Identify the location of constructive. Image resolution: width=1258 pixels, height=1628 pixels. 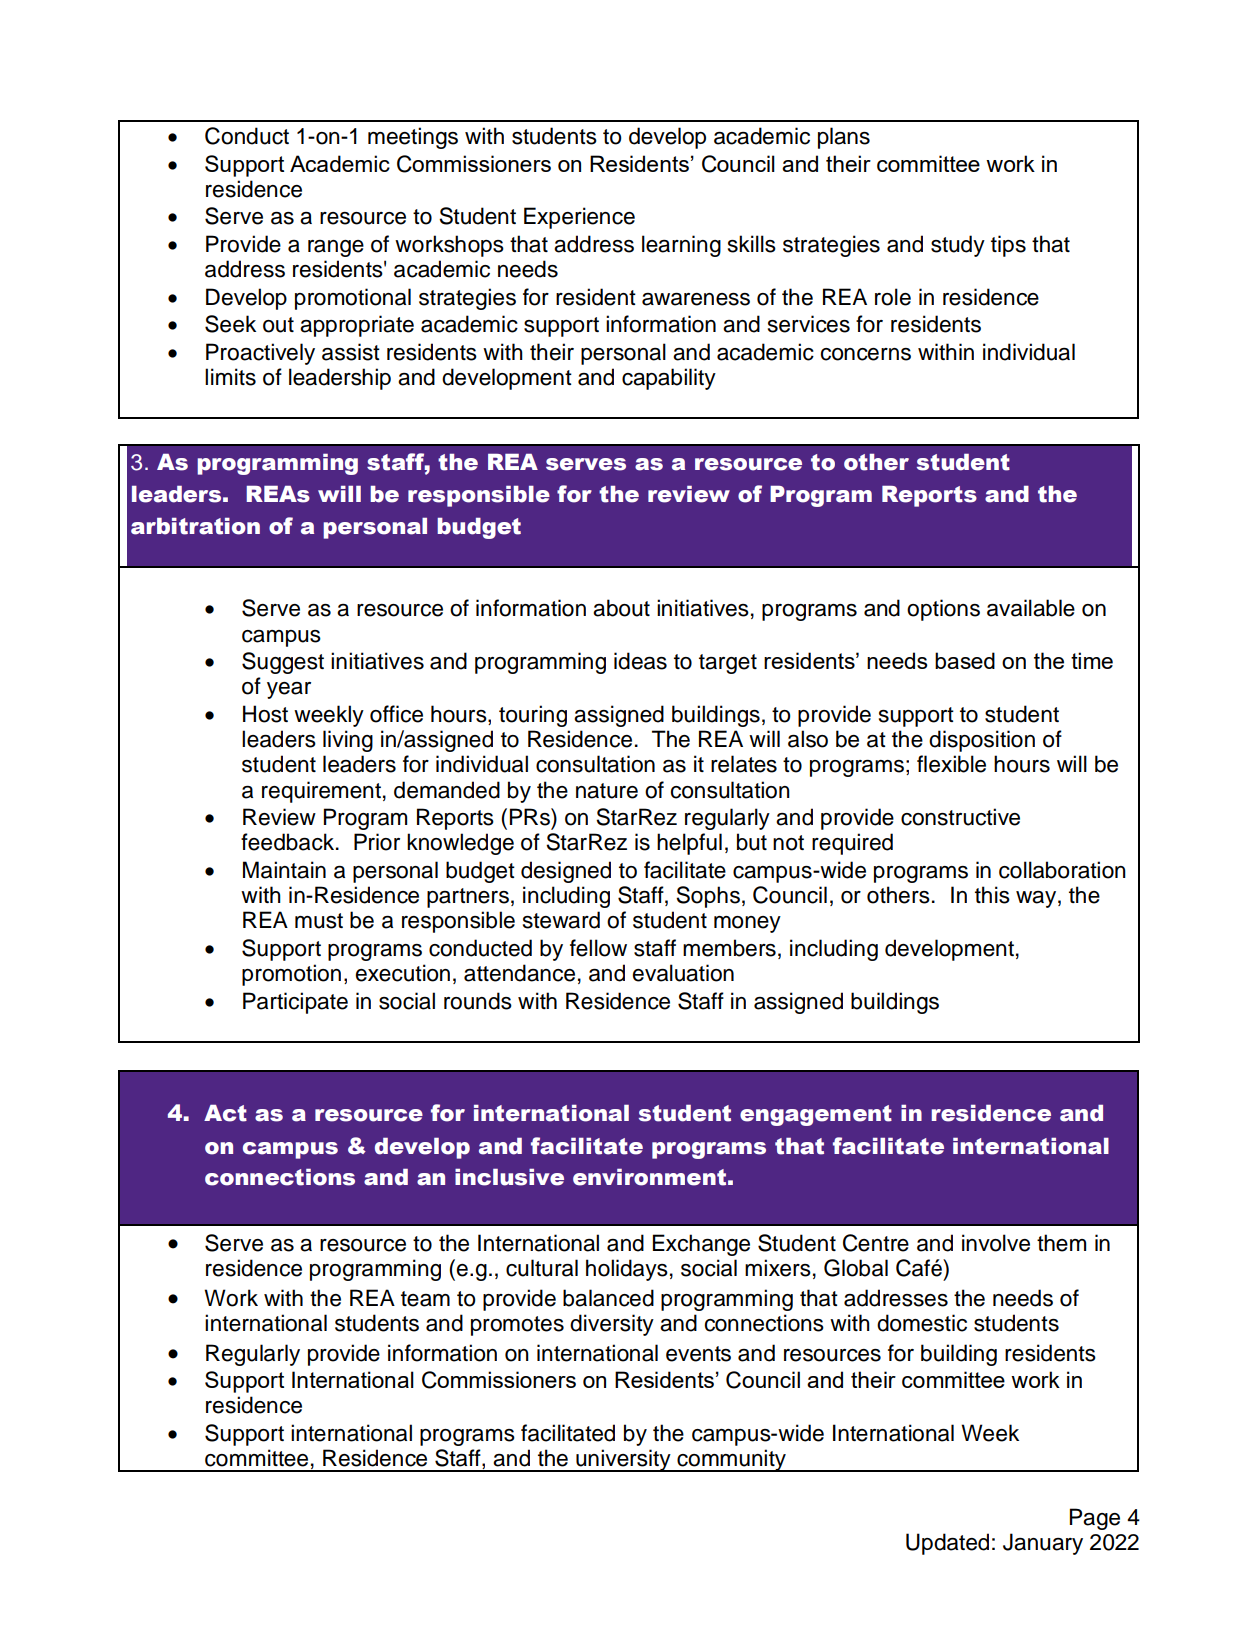
(960, 817).
